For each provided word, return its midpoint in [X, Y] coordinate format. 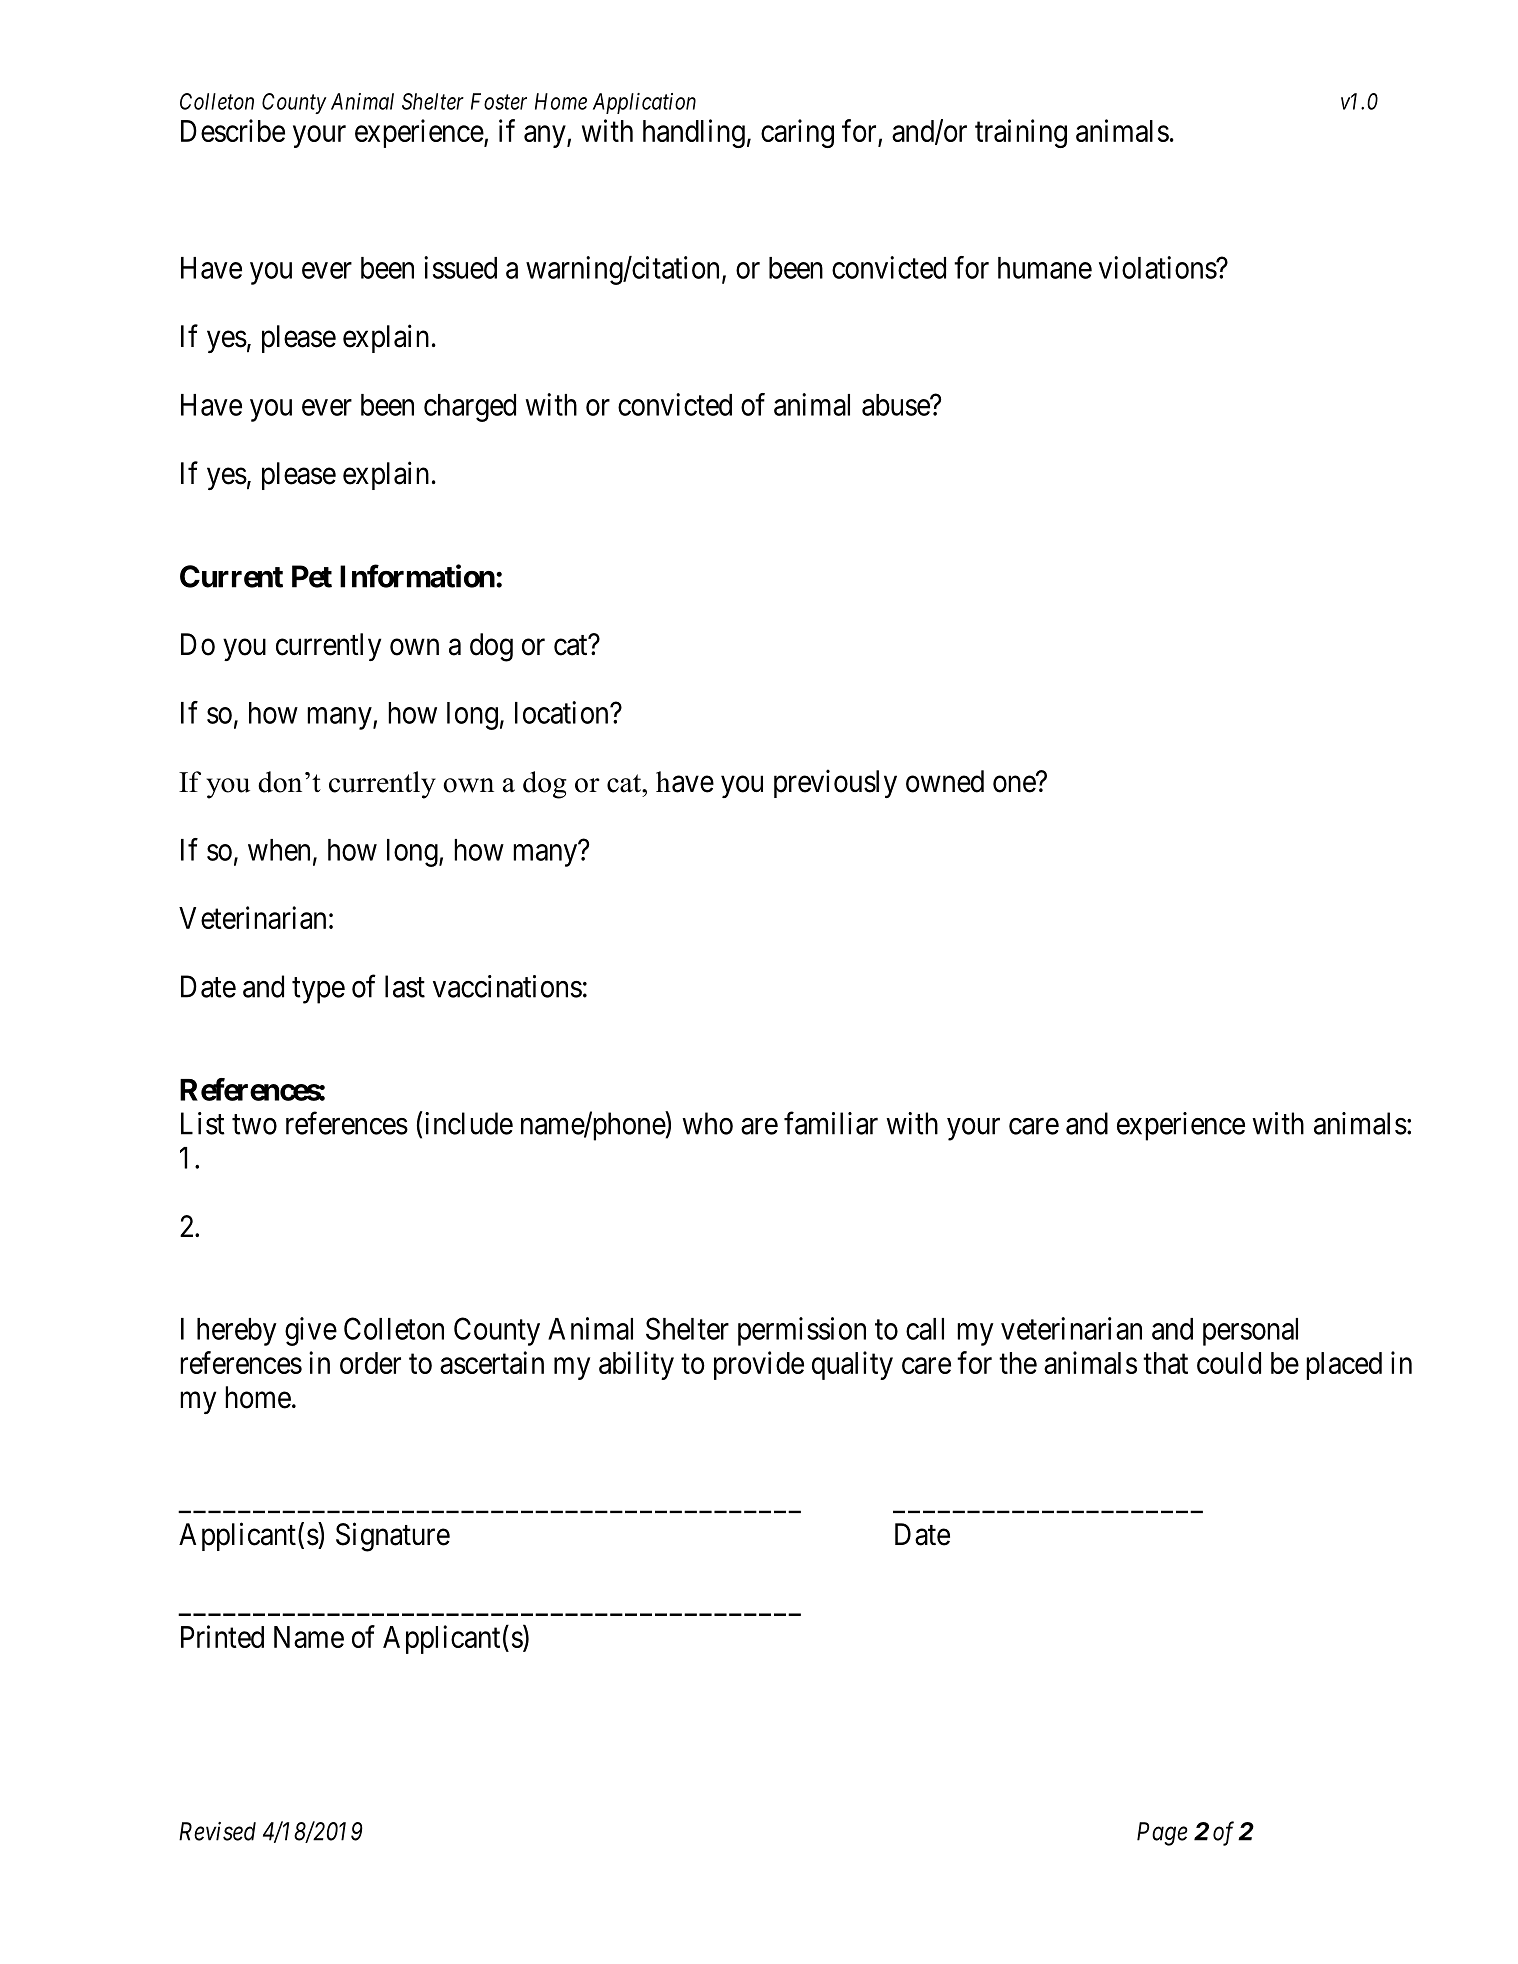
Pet [312, 576]
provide [759, 1365]
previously [835, 783]
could [1229, 1363]
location [563, 712]
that [1165, 1363]
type [318, 991]
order [370, 1363]
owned [945, 781]
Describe [233, 130]
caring [797, 133]
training [1021, 133]
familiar [831, 1123]
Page [1162, 1834]
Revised [217, 1831]
